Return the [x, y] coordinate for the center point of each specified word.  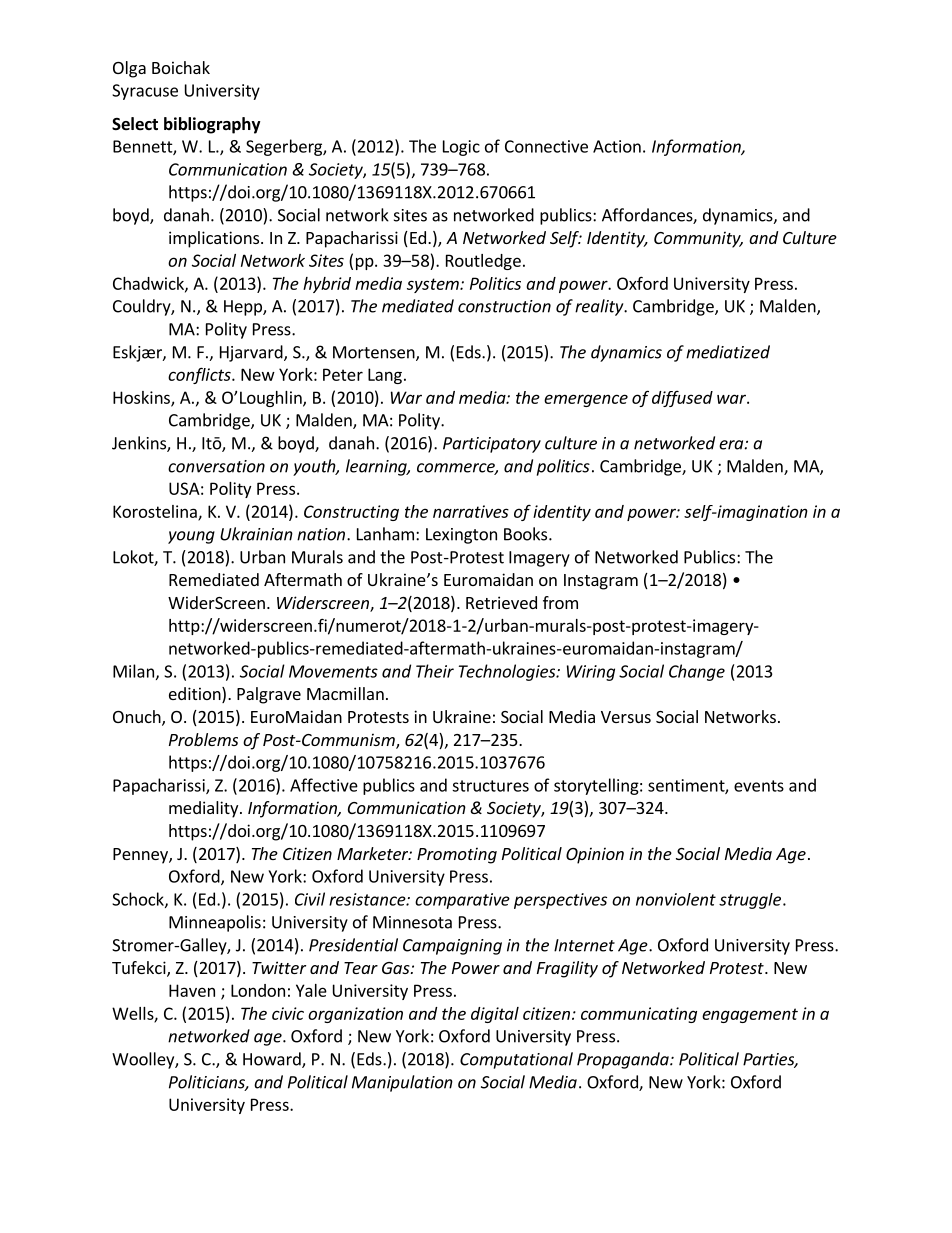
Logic [461, 148]
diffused [682, 398]
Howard [273, 1060]
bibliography [212, 125]
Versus [626, 717]
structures [490, 786]
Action [617, 146]
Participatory [492, 445]
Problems [203, 739]
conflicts [200, 375]
